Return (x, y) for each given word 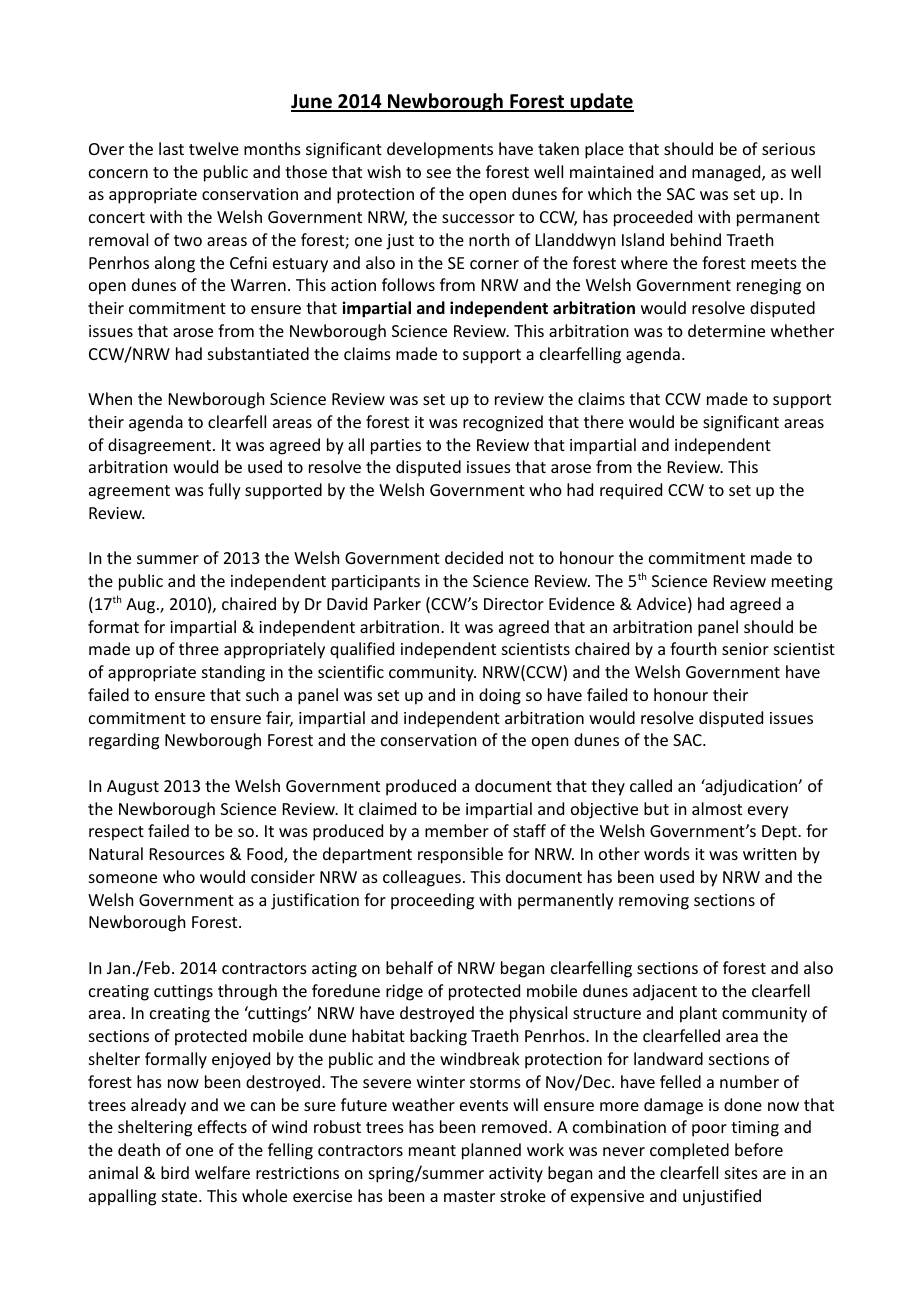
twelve (214, 148)
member (457, 830)
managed (727, 173)
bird (175, 1172)
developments (440, 150)
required (631, 491)
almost (717, 808)
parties (396, 447)
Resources (187, 854)
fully (224, 491)
